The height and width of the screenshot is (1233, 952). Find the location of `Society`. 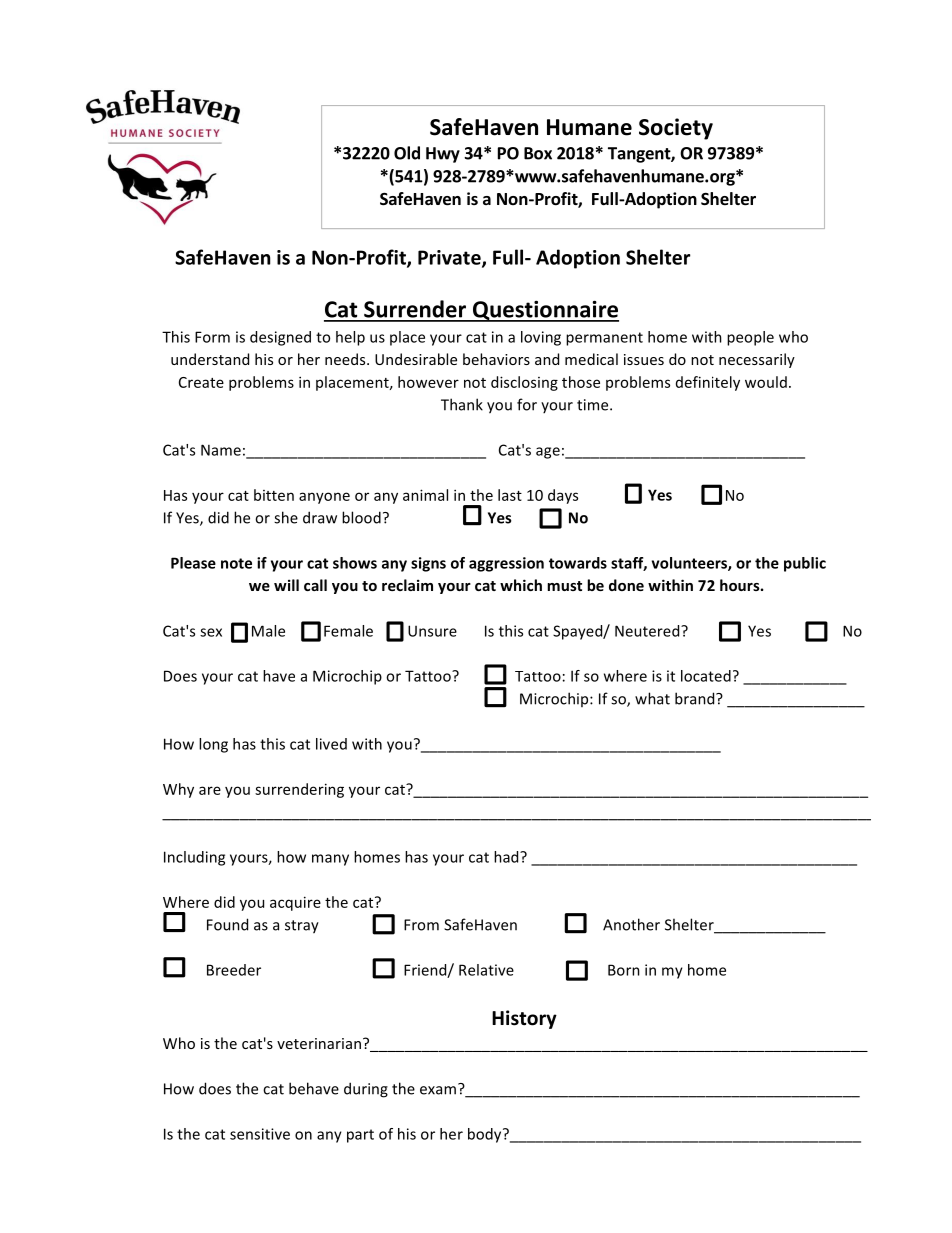

Society is located at coordinates (676, 129).
